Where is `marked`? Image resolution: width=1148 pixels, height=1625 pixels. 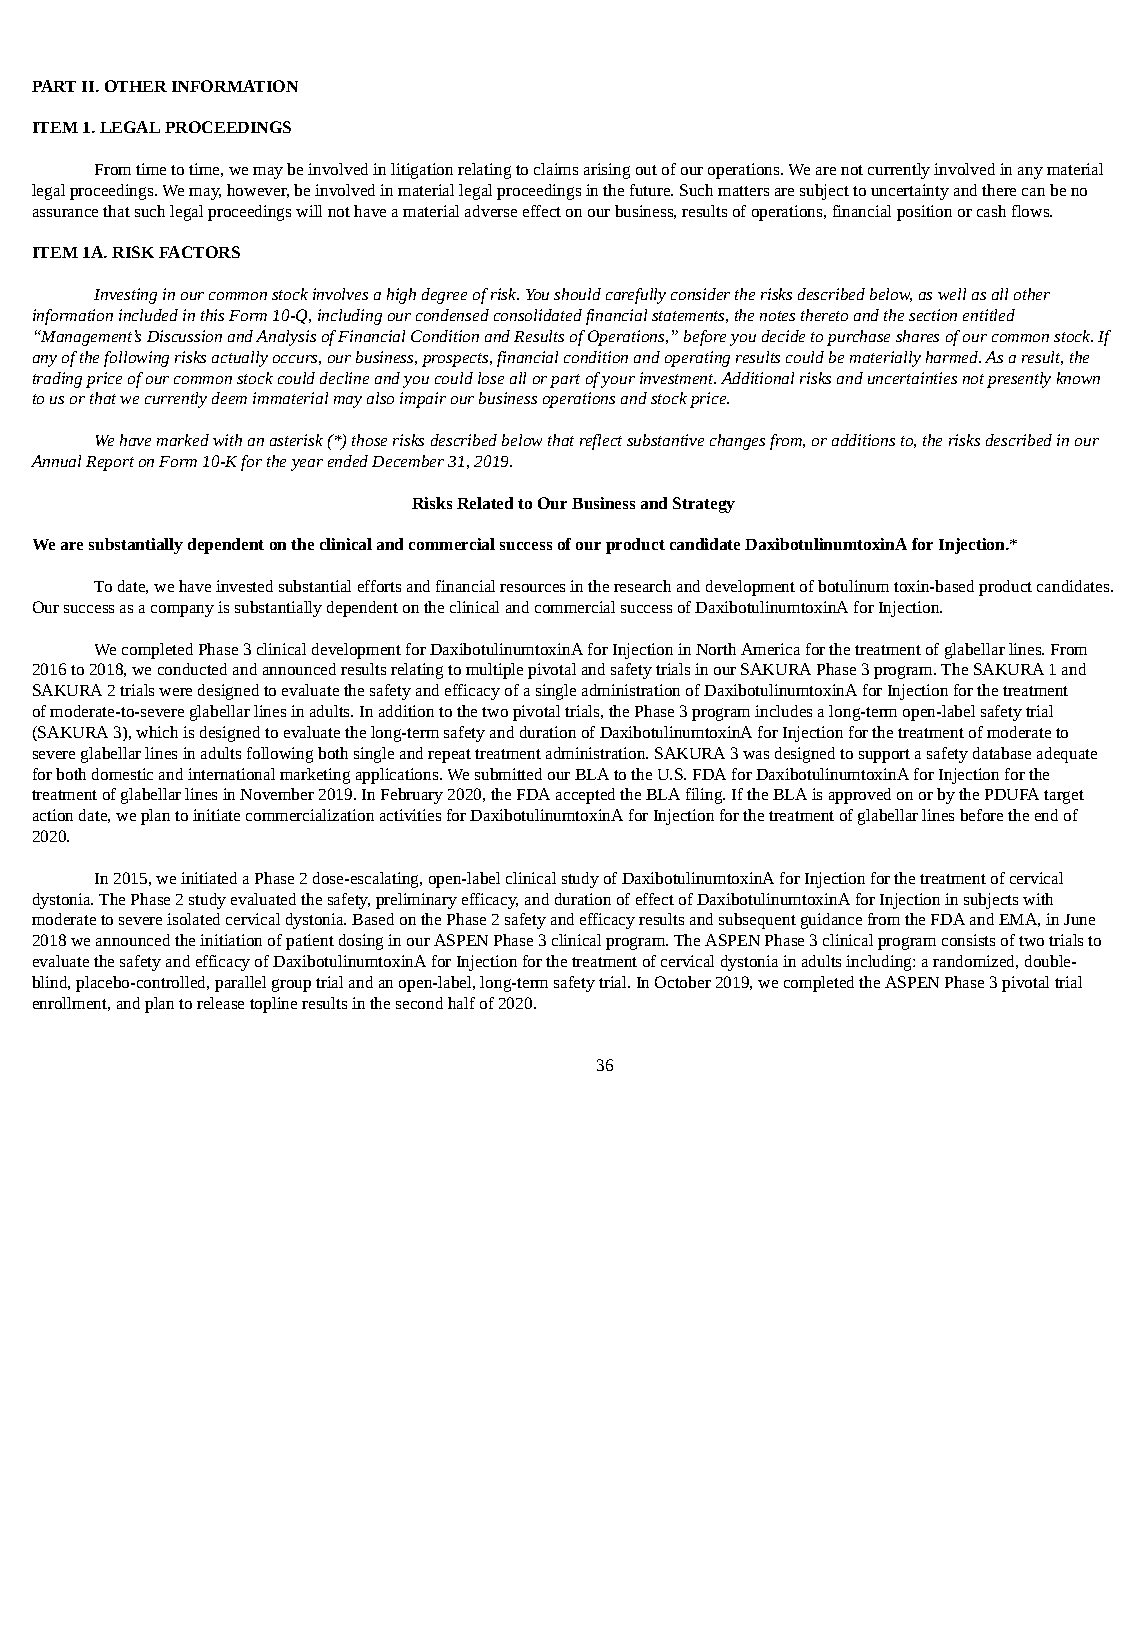 marked is located at coordinates (183, 440).
